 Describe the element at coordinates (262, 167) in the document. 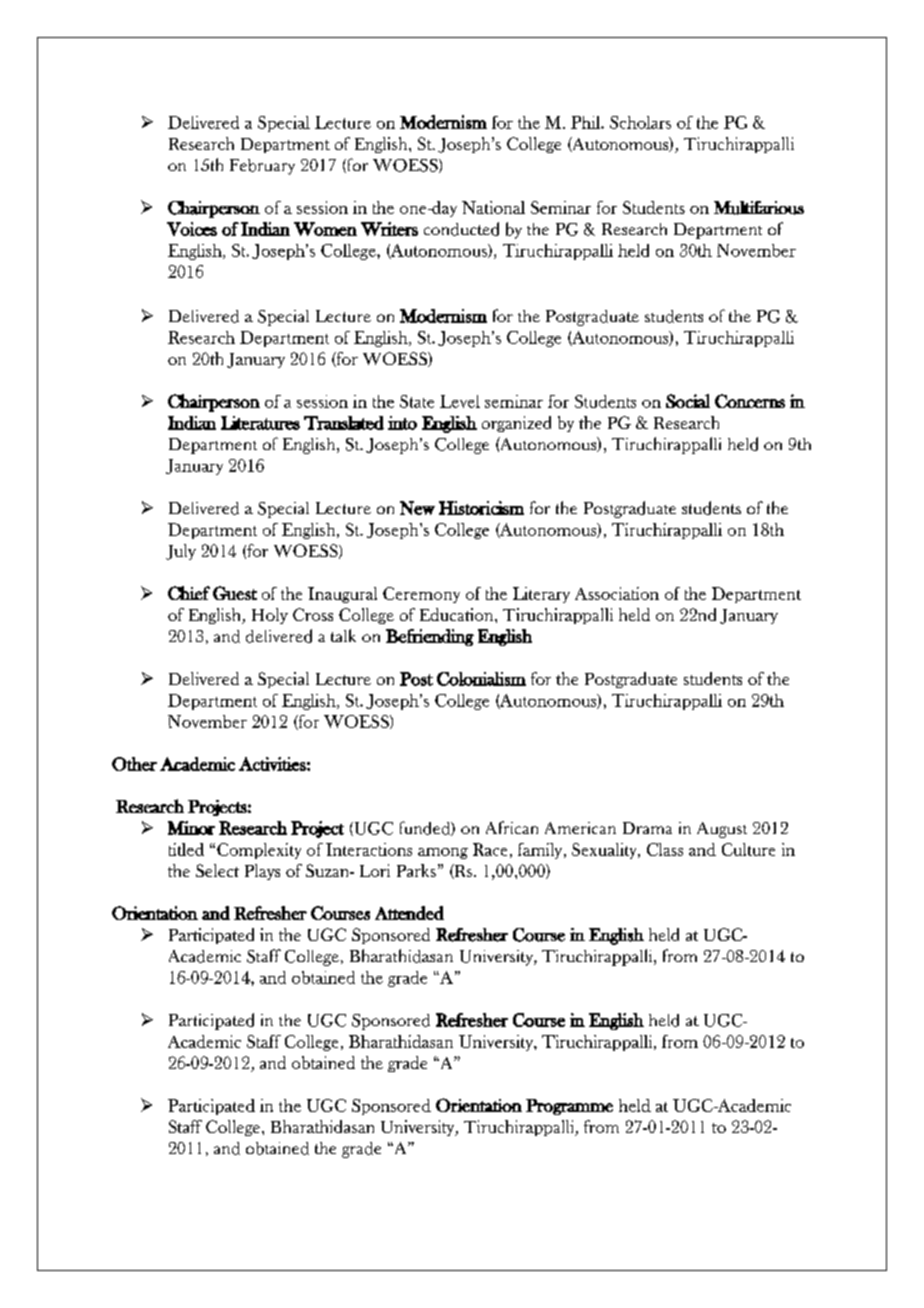

I see `February` at that location.
